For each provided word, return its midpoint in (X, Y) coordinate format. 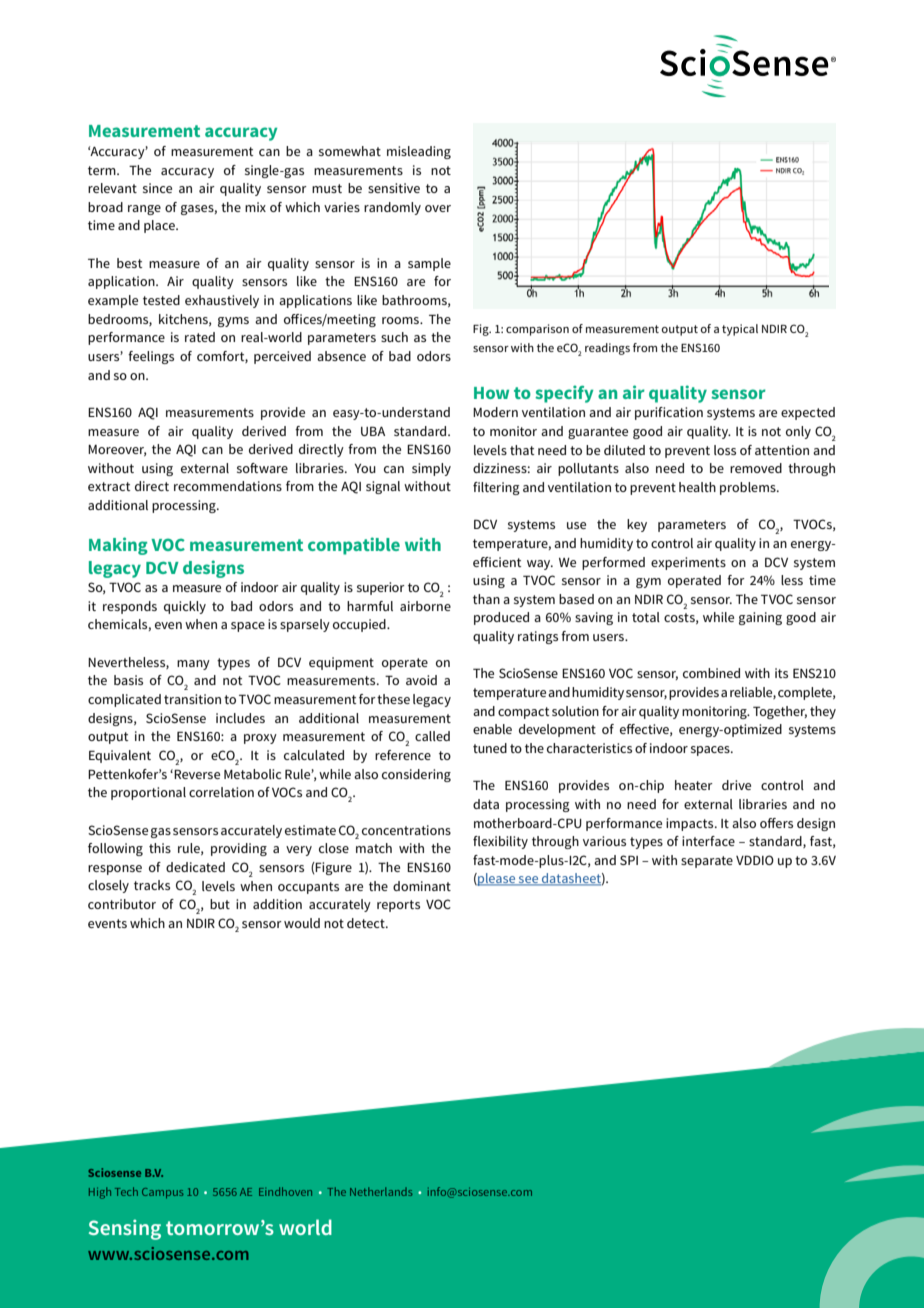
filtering (496, 488)
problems (749, 488)
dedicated (195, 867)
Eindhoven (285, 1191)
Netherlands (381, 1191)
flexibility (500, 842)
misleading (419, 152)
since (157, 188)
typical (740, 330)
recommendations (228, 486)
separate (707, 862)
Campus (162, 1193)
